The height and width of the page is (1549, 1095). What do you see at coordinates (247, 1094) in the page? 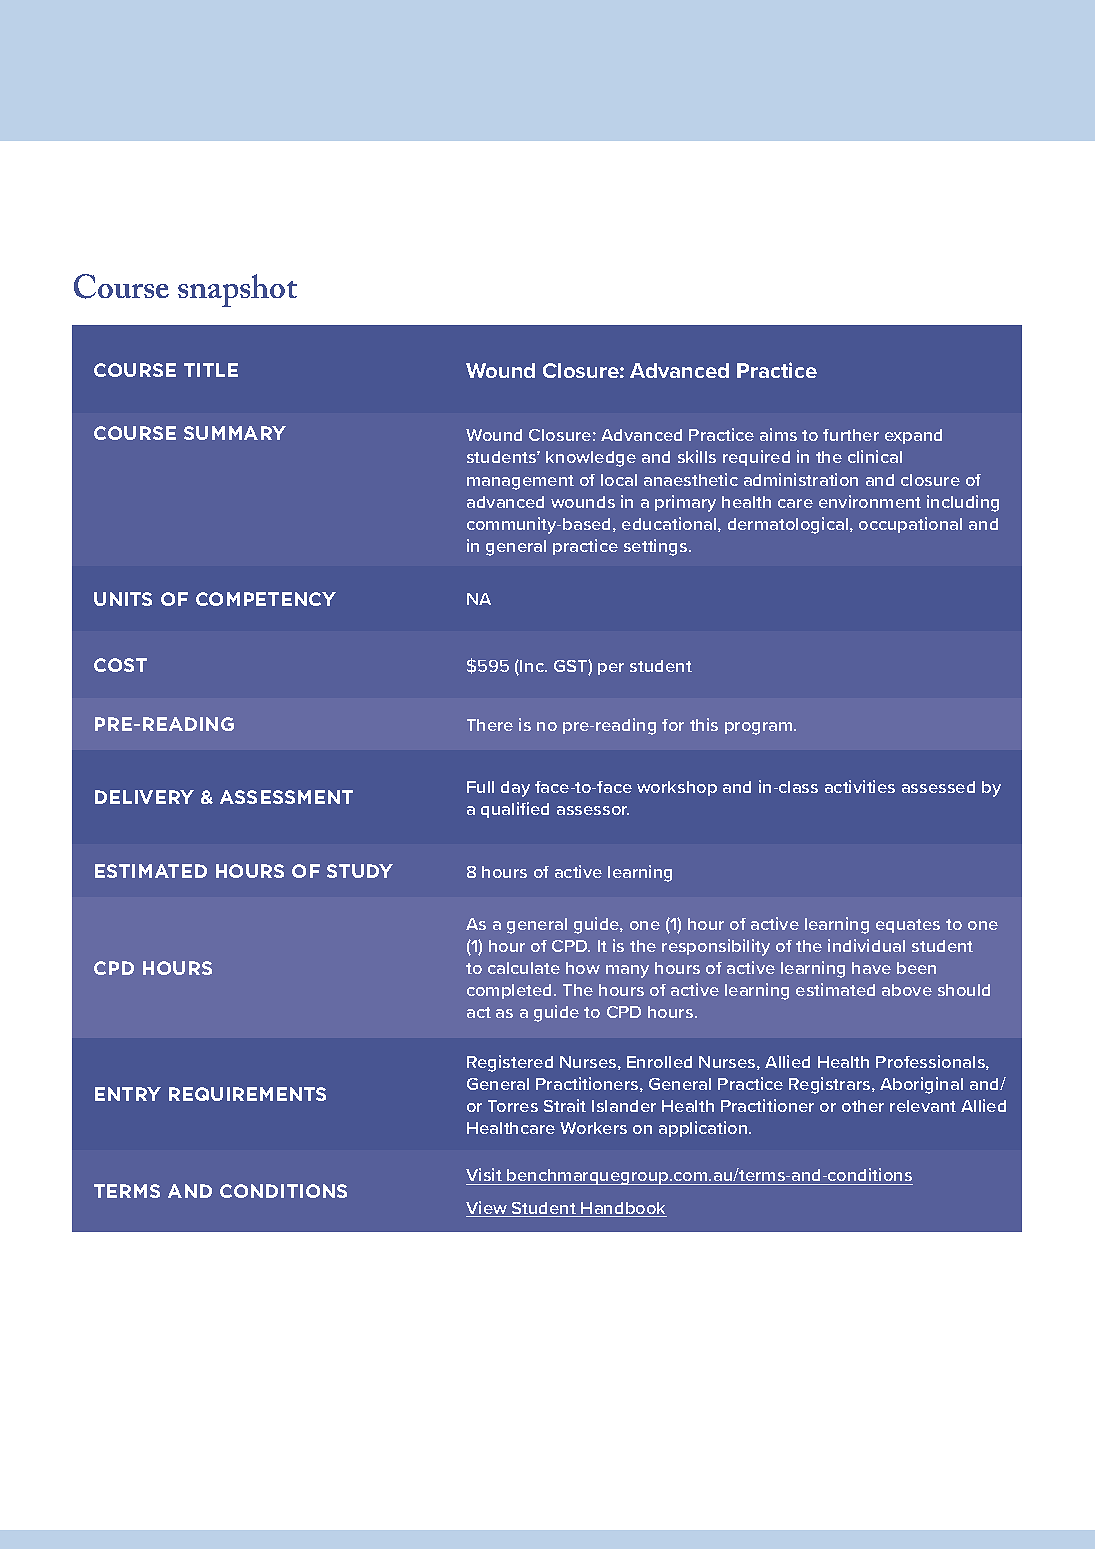
I see `REQUIREMENTS` at bounding box center [247, 1094].
